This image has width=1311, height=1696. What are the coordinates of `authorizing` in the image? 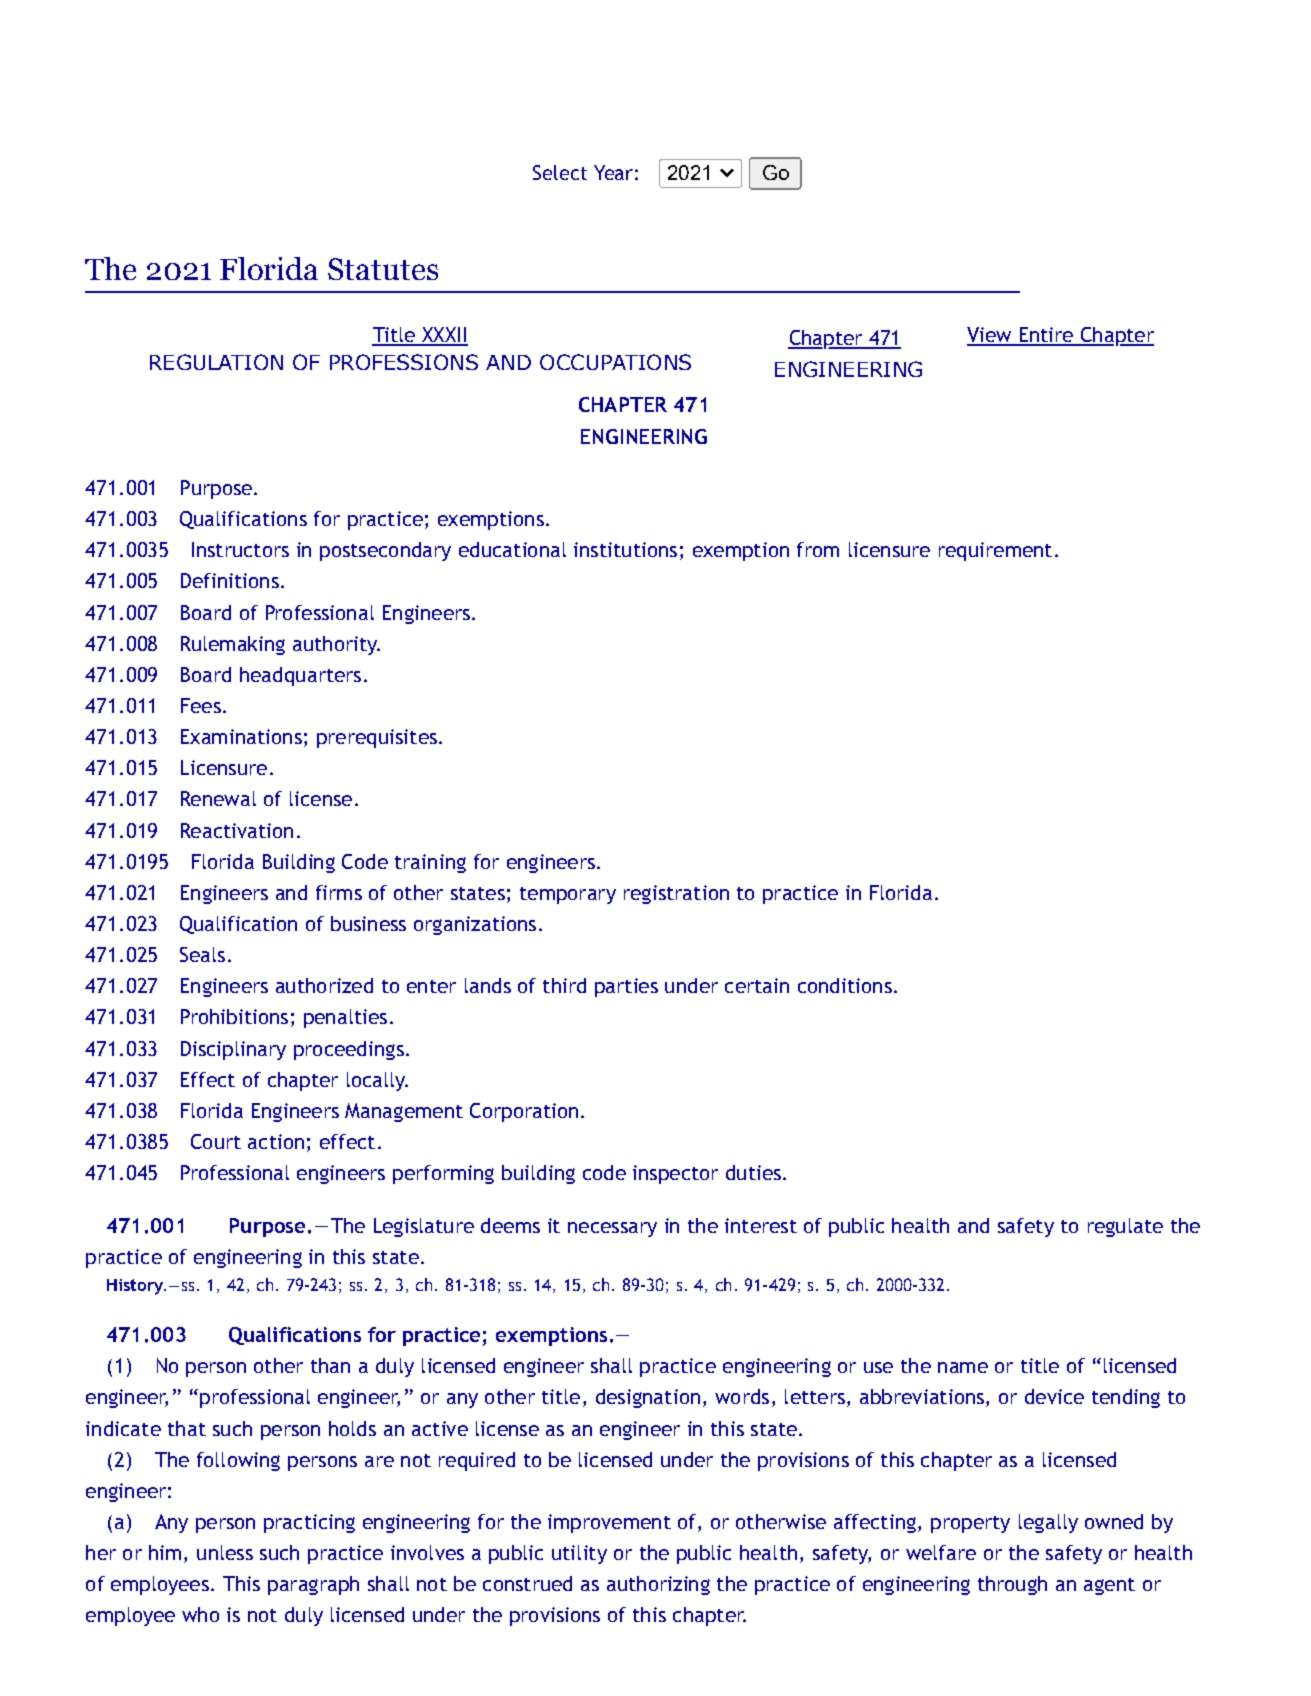 It's located at (658, 1585).
